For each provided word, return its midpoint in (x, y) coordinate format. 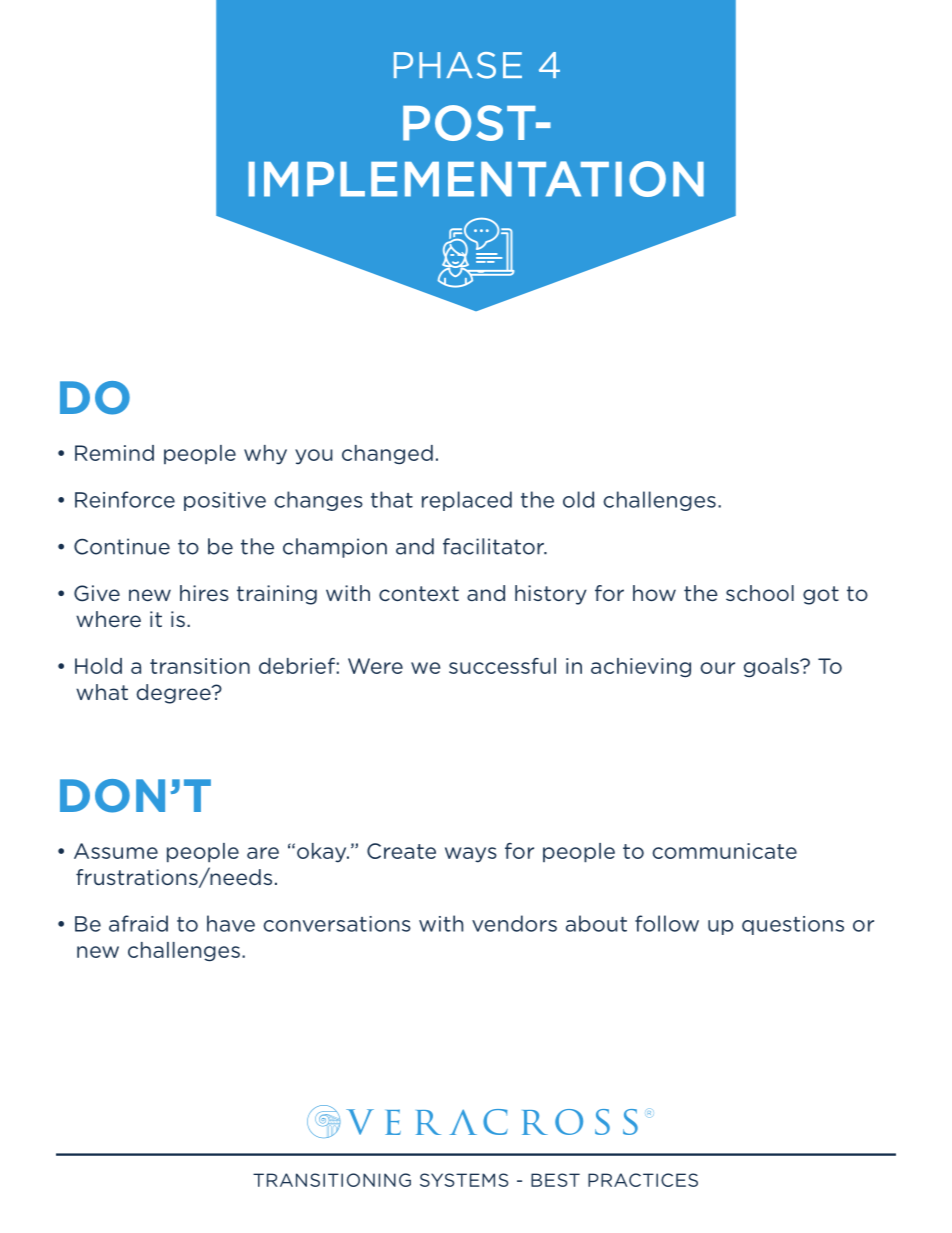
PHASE (458, 65)
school (760, 593)
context (419, 593)
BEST (555, 1180)
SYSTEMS (464, 1180)
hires (204, 593)
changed (387, 455)
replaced (467, 501)
